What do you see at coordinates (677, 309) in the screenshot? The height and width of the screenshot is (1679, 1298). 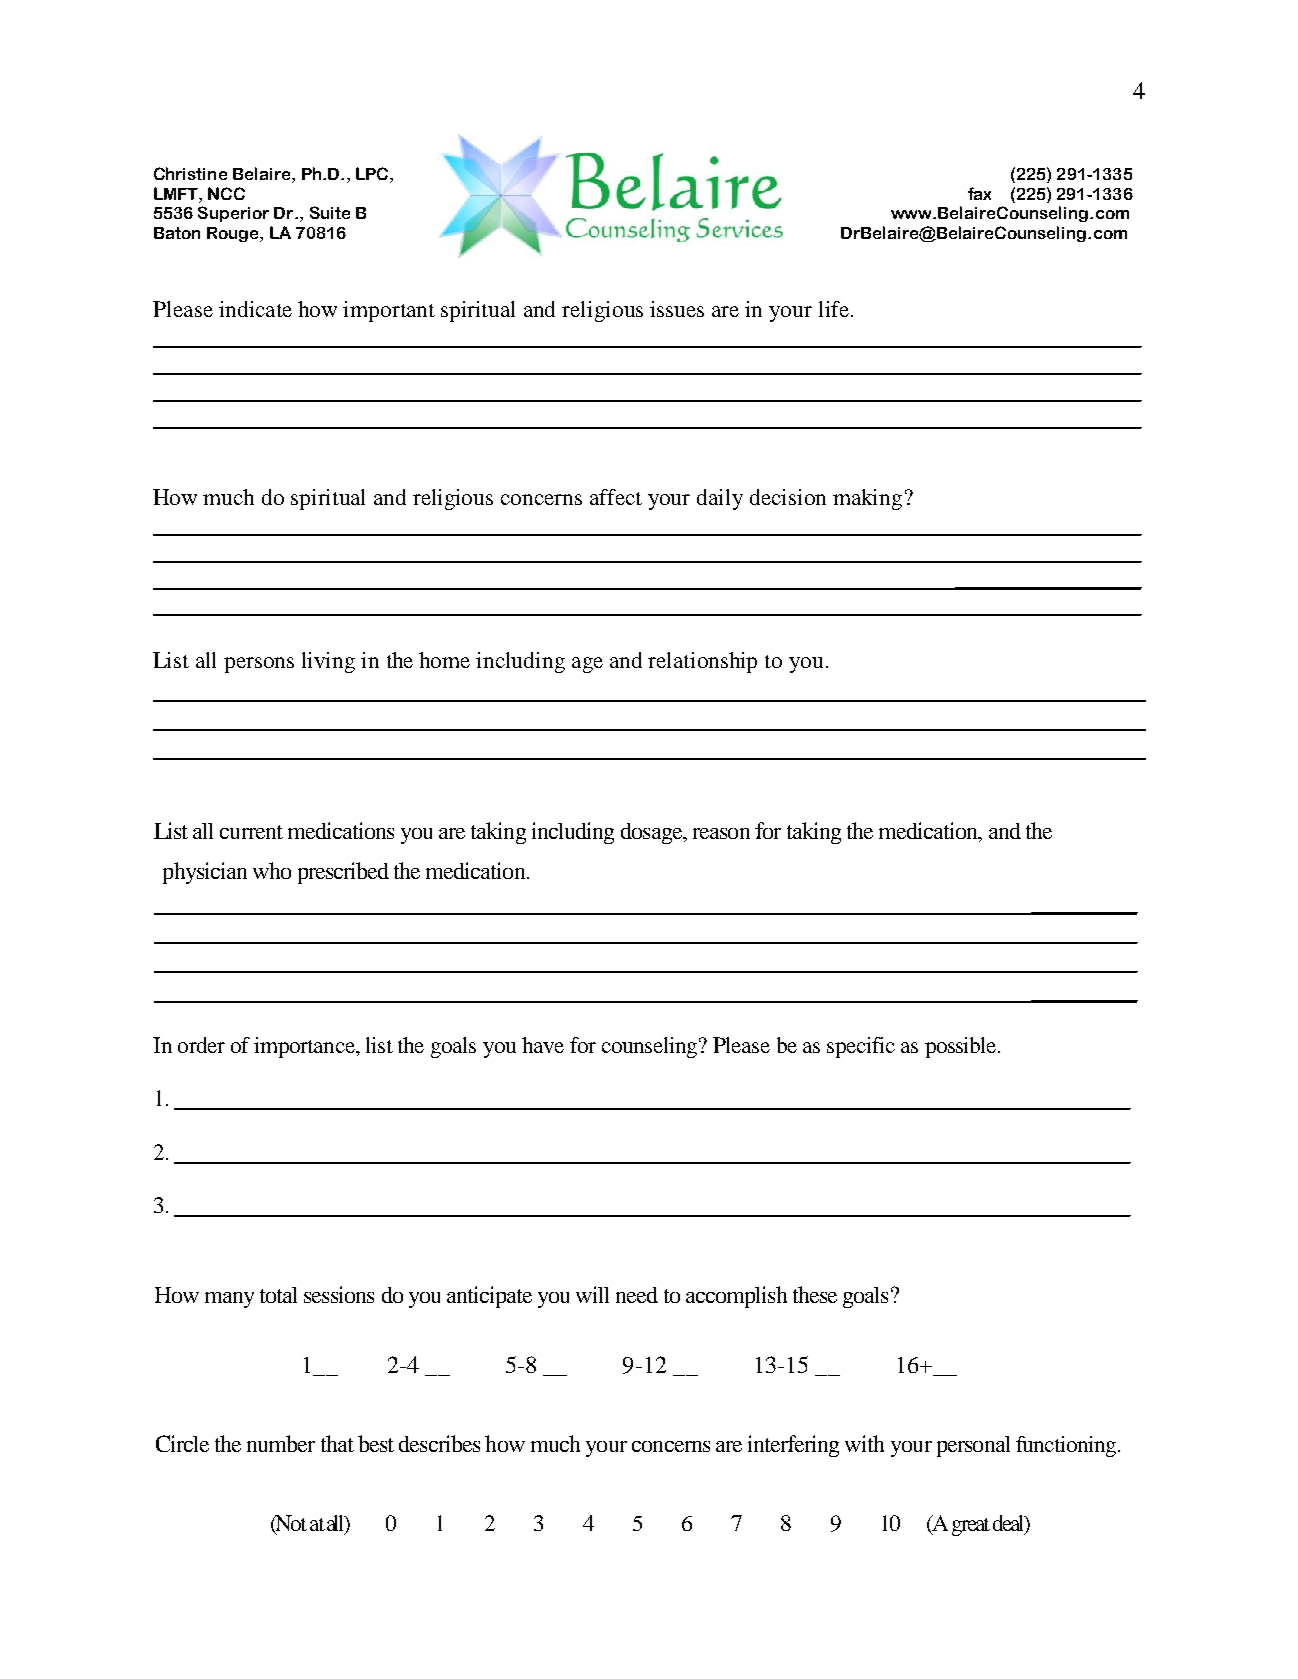 I see `issues` at bounding box center [677, 309].
